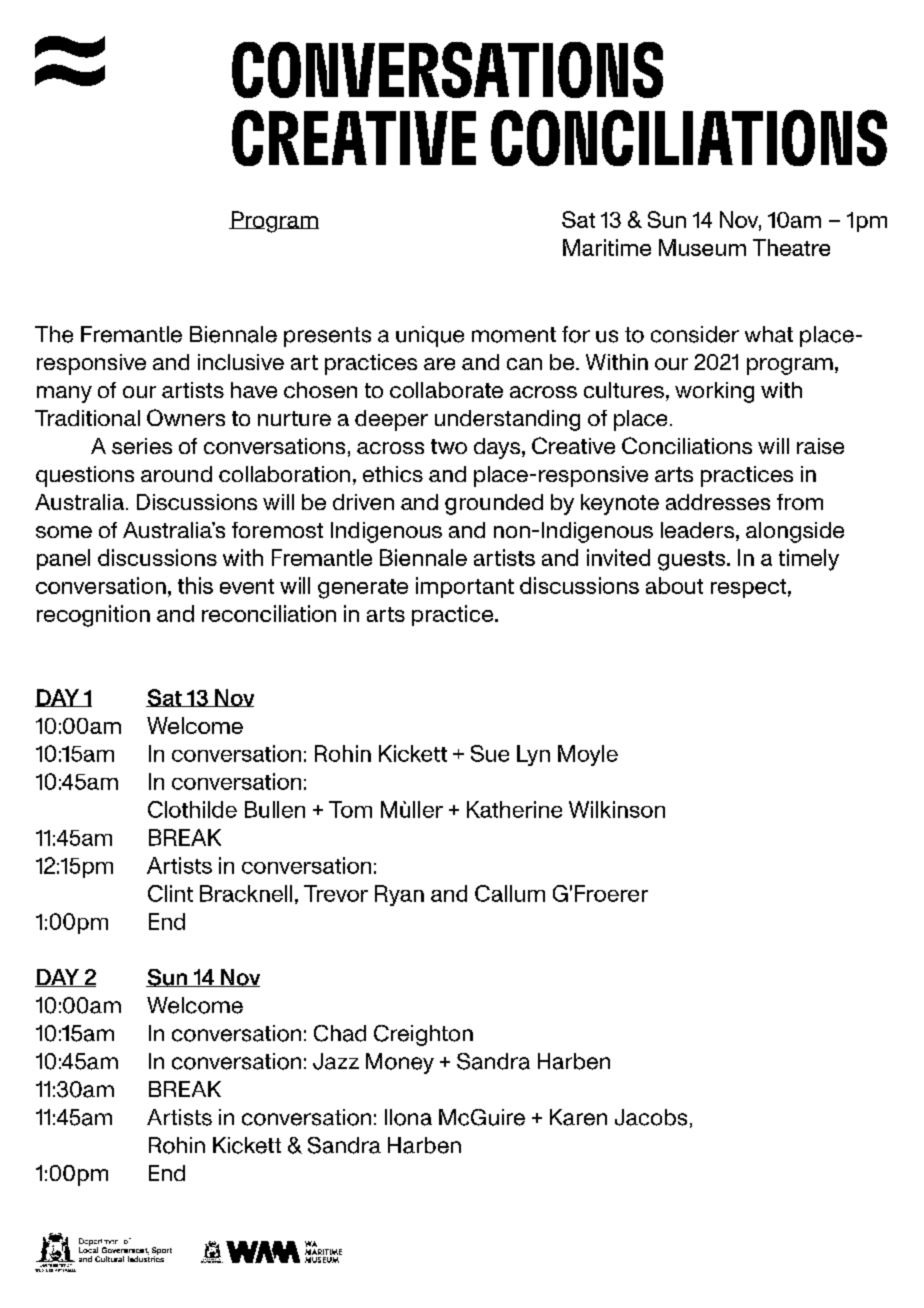 Image resolution: width=924 pixels, height=1308 pixels. What do you see at coordinates (336, 1061) in the screenshot?
I see `Jazz` at bounding box center [336, 1061].
